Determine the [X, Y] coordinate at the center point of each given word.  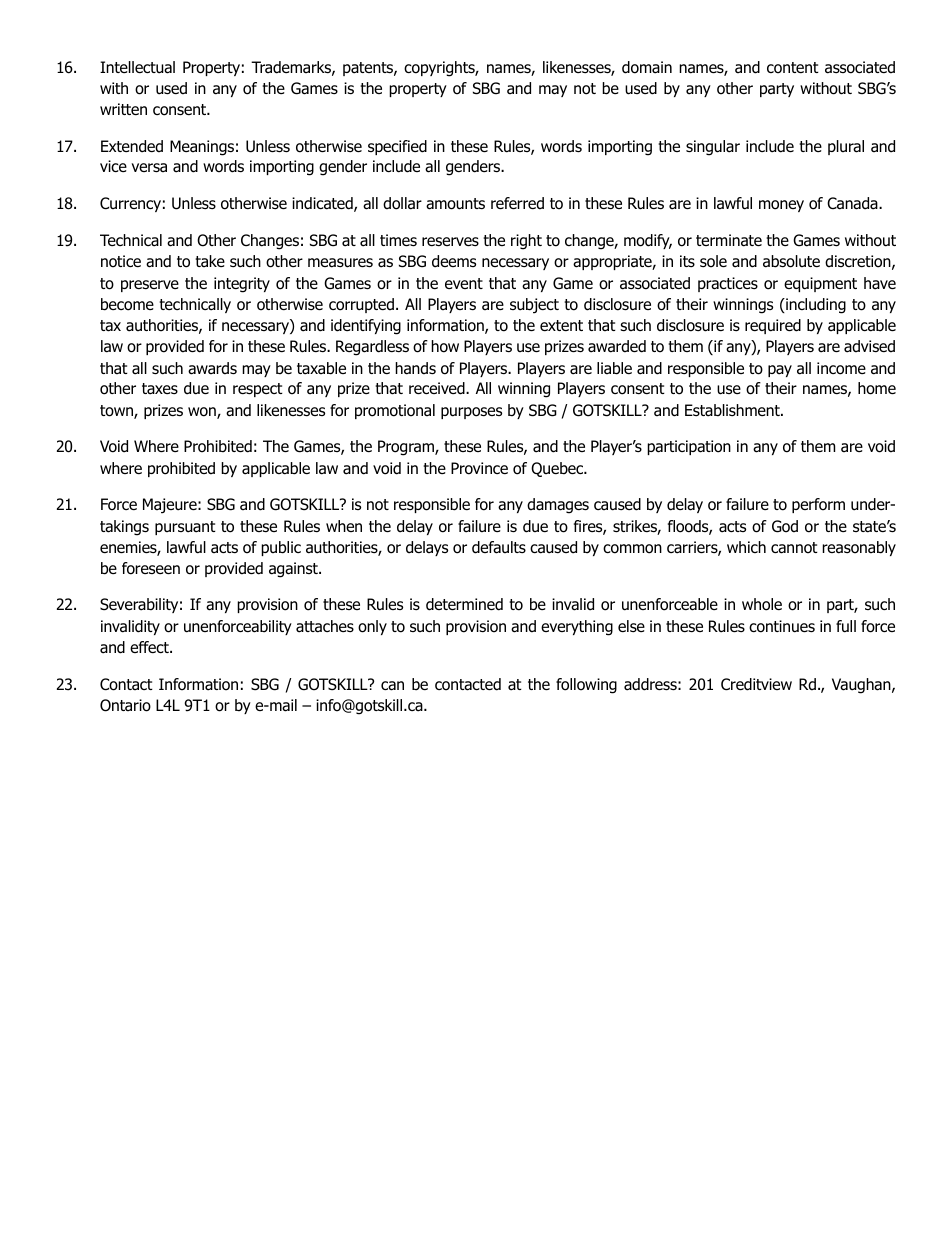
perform [818, 505]
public [281, 548]
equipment [820, 284]
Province [479, 468]
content [793, 68]
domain [647, 67]
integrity [242, 285]
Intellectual [137, 67]
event [464, 283]
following [586, 686]
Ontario [125, 705]
